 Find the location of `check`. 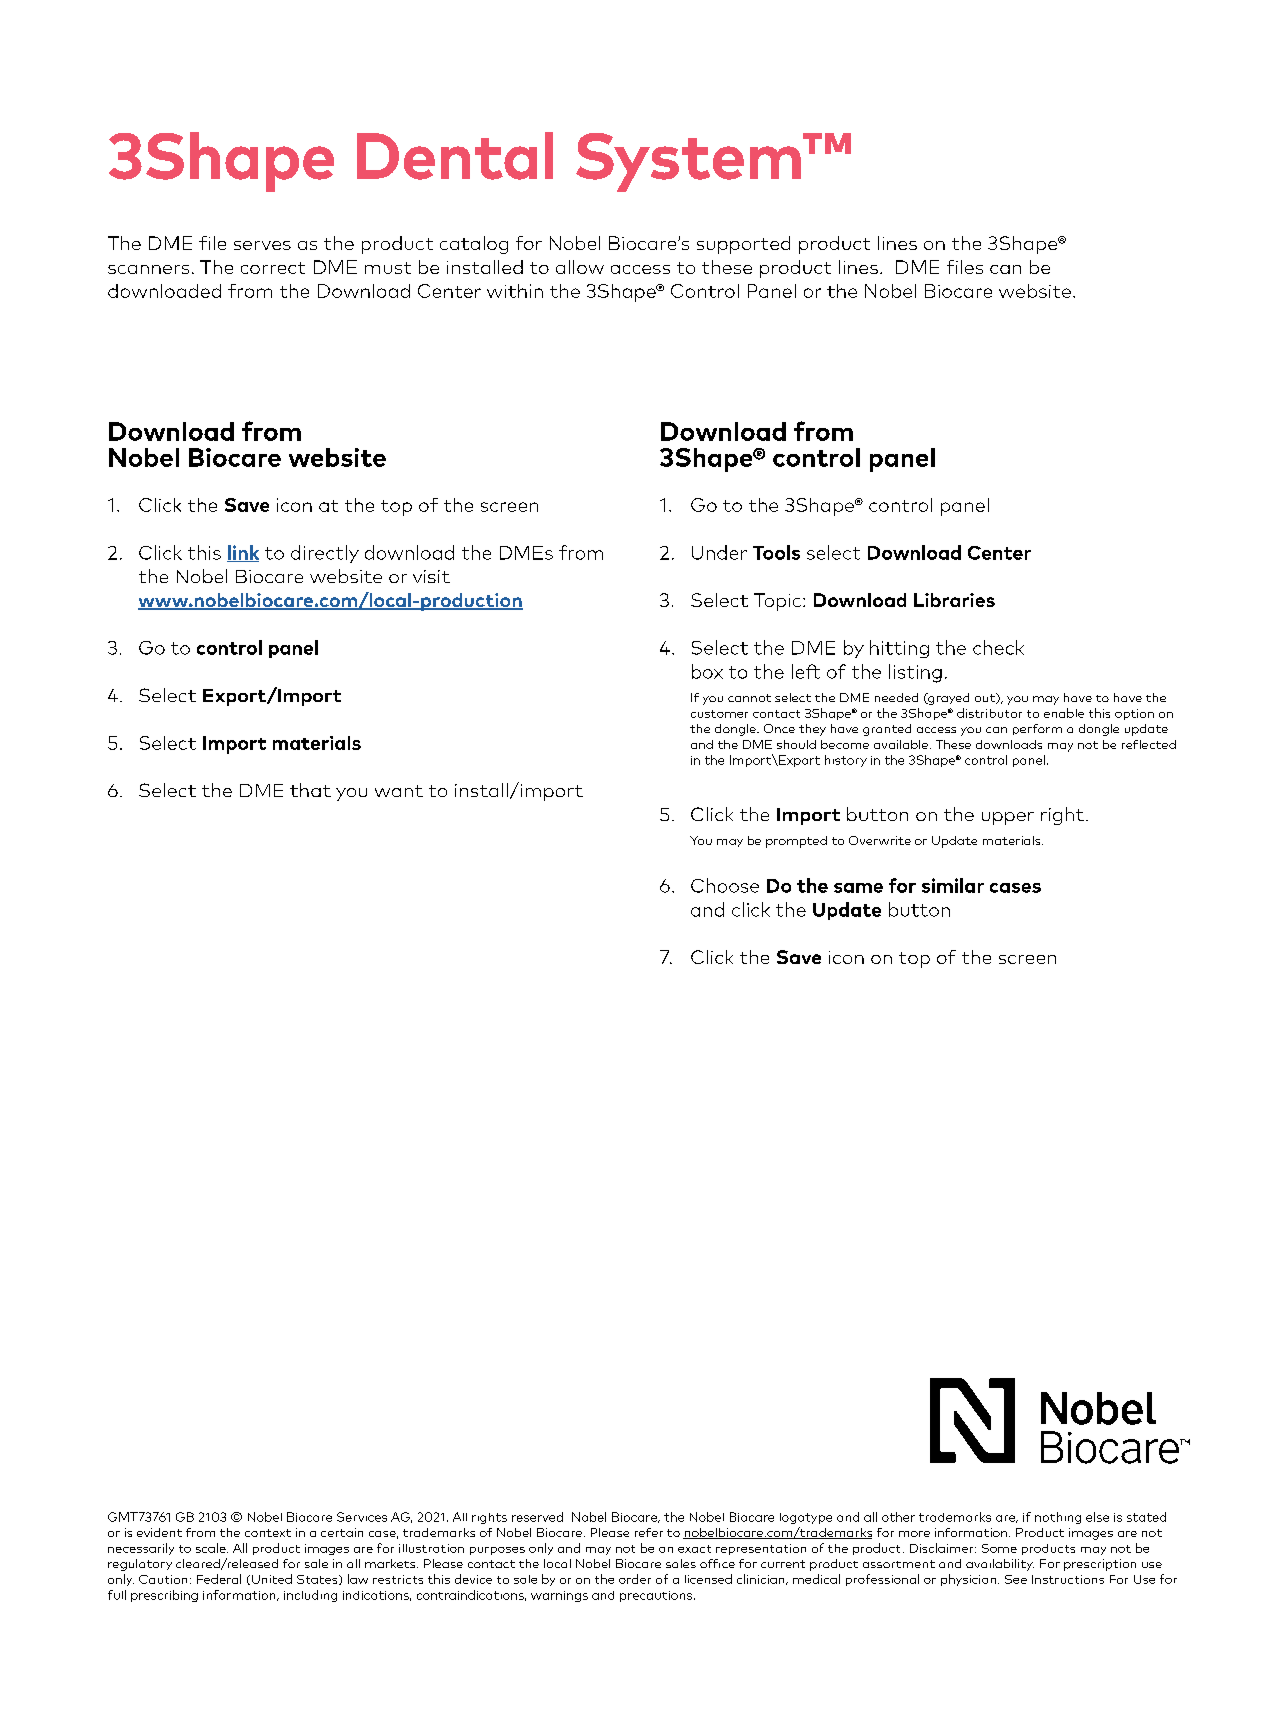

check is located at coordinates (998, 647).
